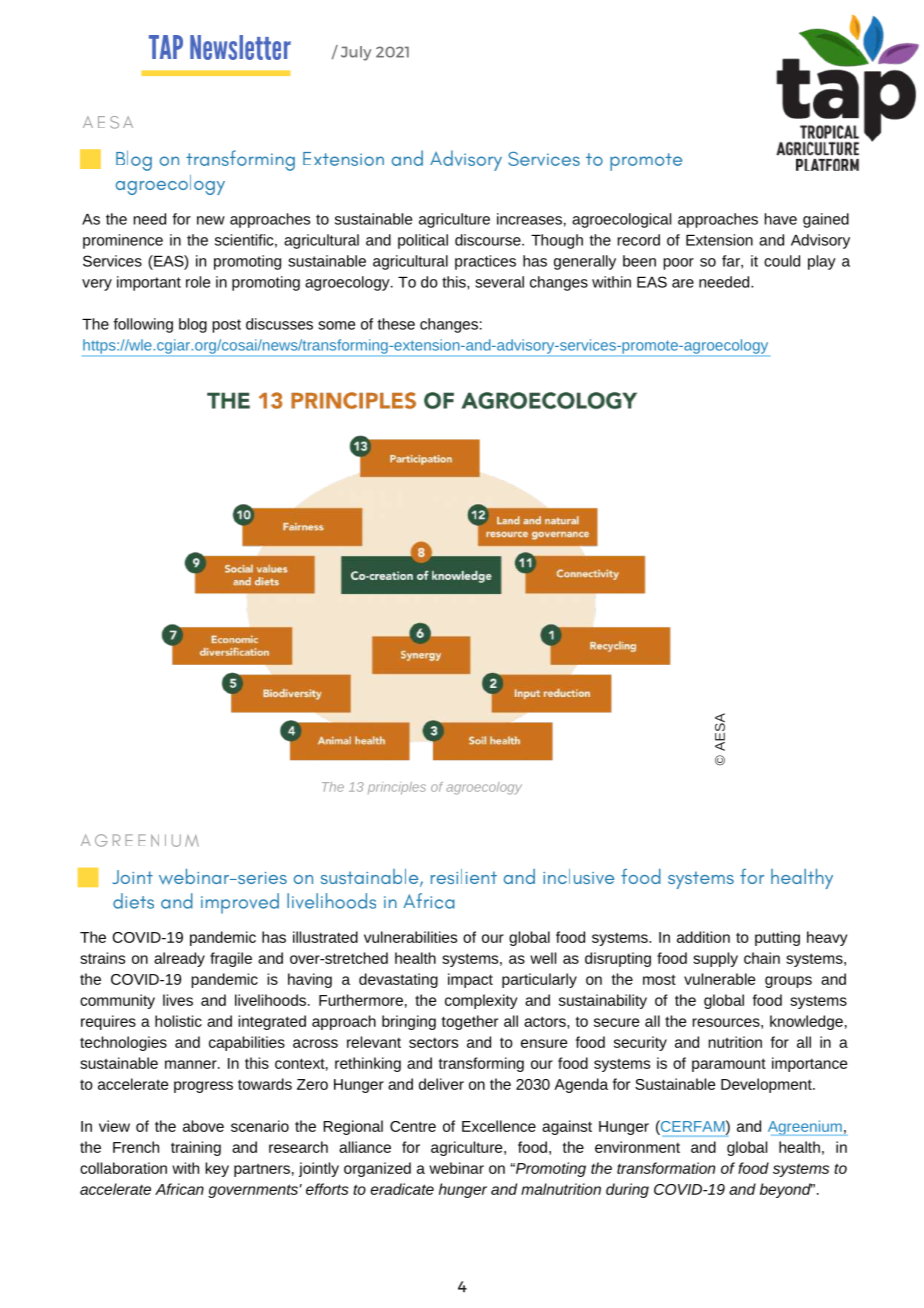 This page has height=1308, width=924. I want to click on Excellence, so click(499, 1126).
